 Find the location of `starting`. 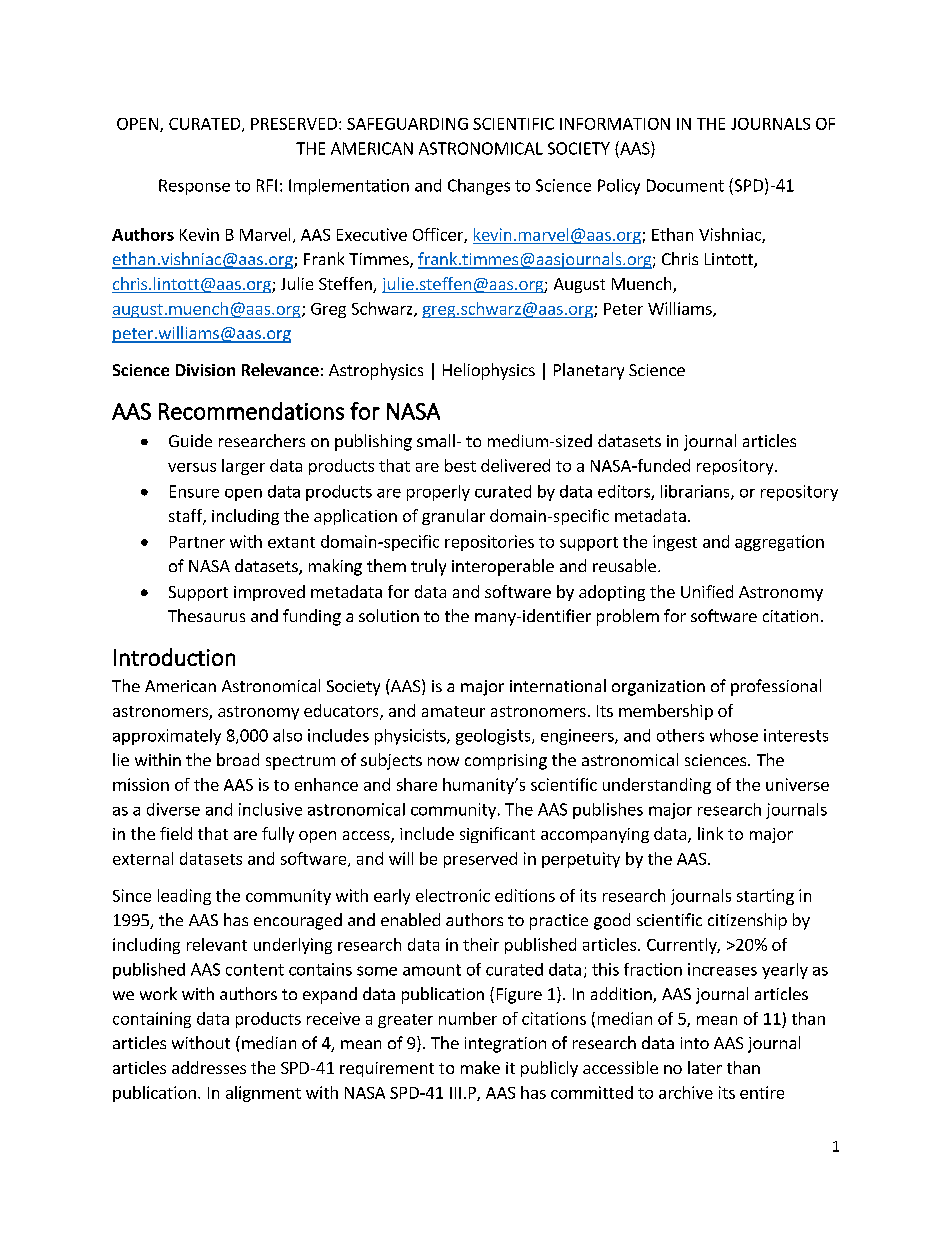

starting is located at coordinates (765, 897).
